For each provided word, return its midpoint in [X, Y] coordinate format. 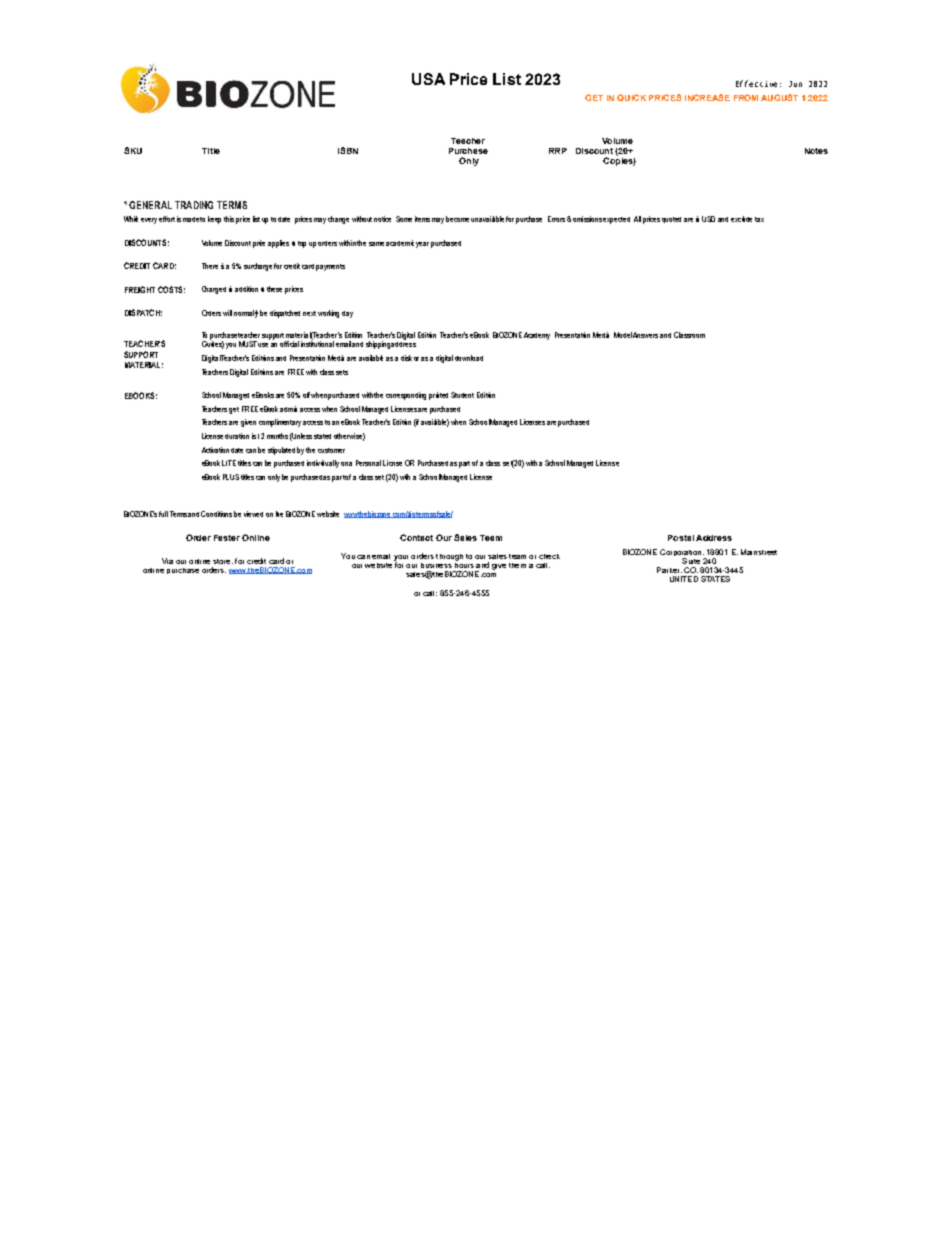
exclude [741, 219]
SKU [133, 150]
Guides [213, 344]
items [422, 219]
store [223, 561]
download [469, 358]
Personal [368, 463]
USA [428, 79]
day [347, 314]
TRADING [194, 205]
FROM [746, 97]
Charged [214, 290]
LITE [229, 463]
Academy [537, 336]
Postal [681, 538]
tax [759, 219]
